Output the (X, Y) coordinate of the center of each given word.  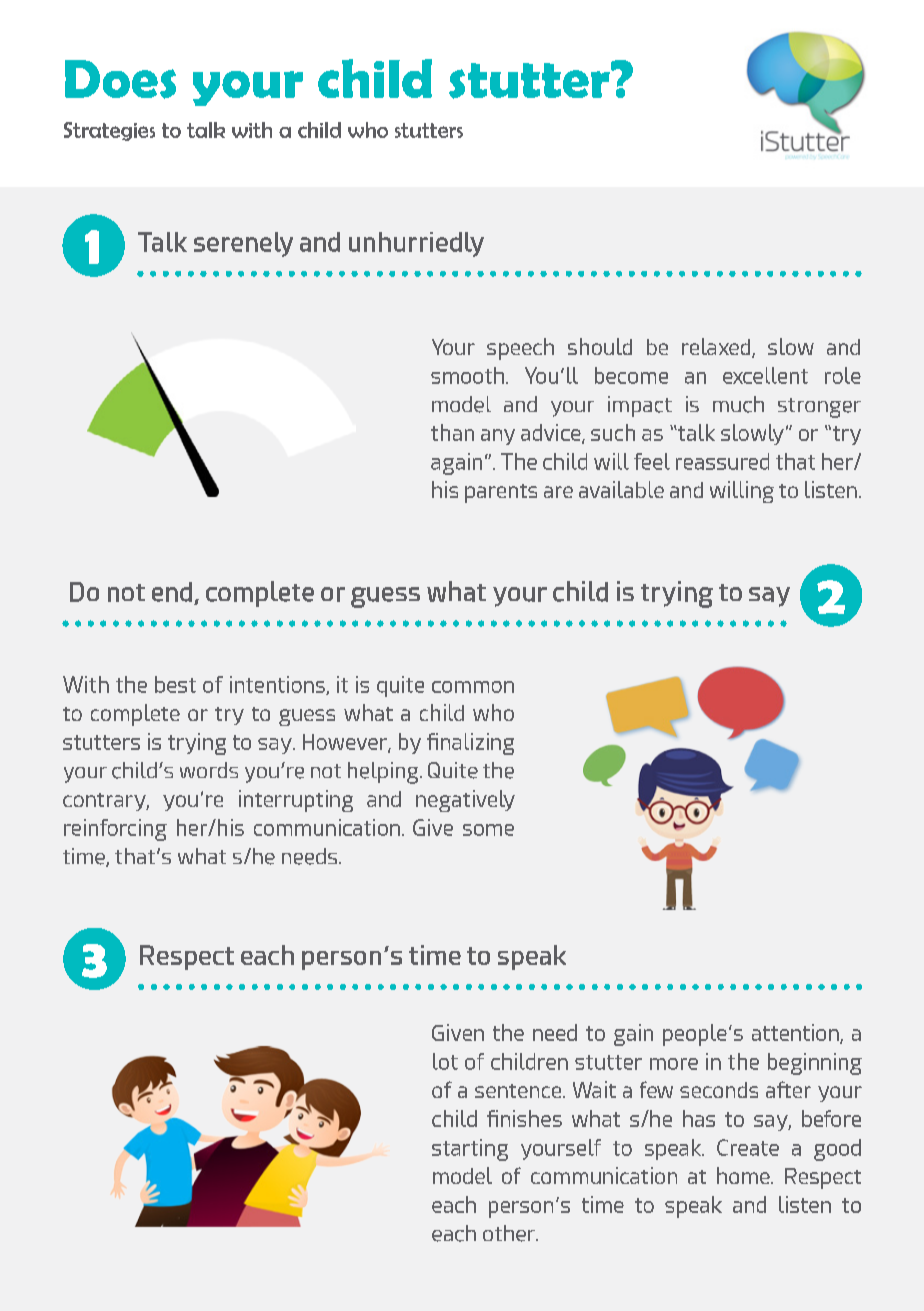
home (744, 1175)
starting (470, 1150)
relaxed (717, 348)
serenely (243, 244)
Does (120, 79)
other (510, 1233)
